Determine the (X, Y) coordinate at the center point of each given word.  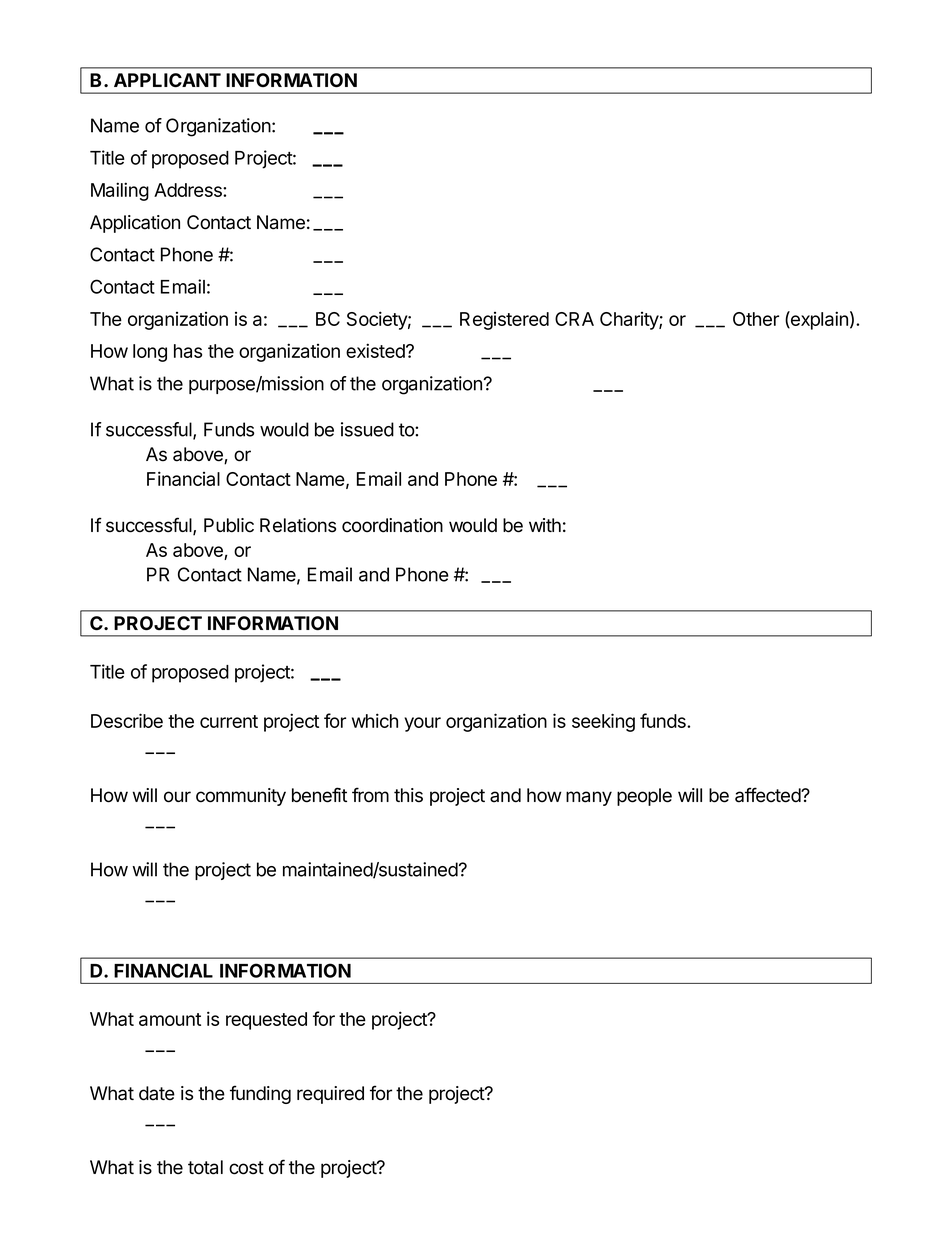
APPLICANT (167, 80)
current (229, 721)
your (422, 724)
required (330, 1095)
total (205, 1167)
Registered (504, 321)
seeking (603, 722)
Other (756, 319)
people (644, 797)
